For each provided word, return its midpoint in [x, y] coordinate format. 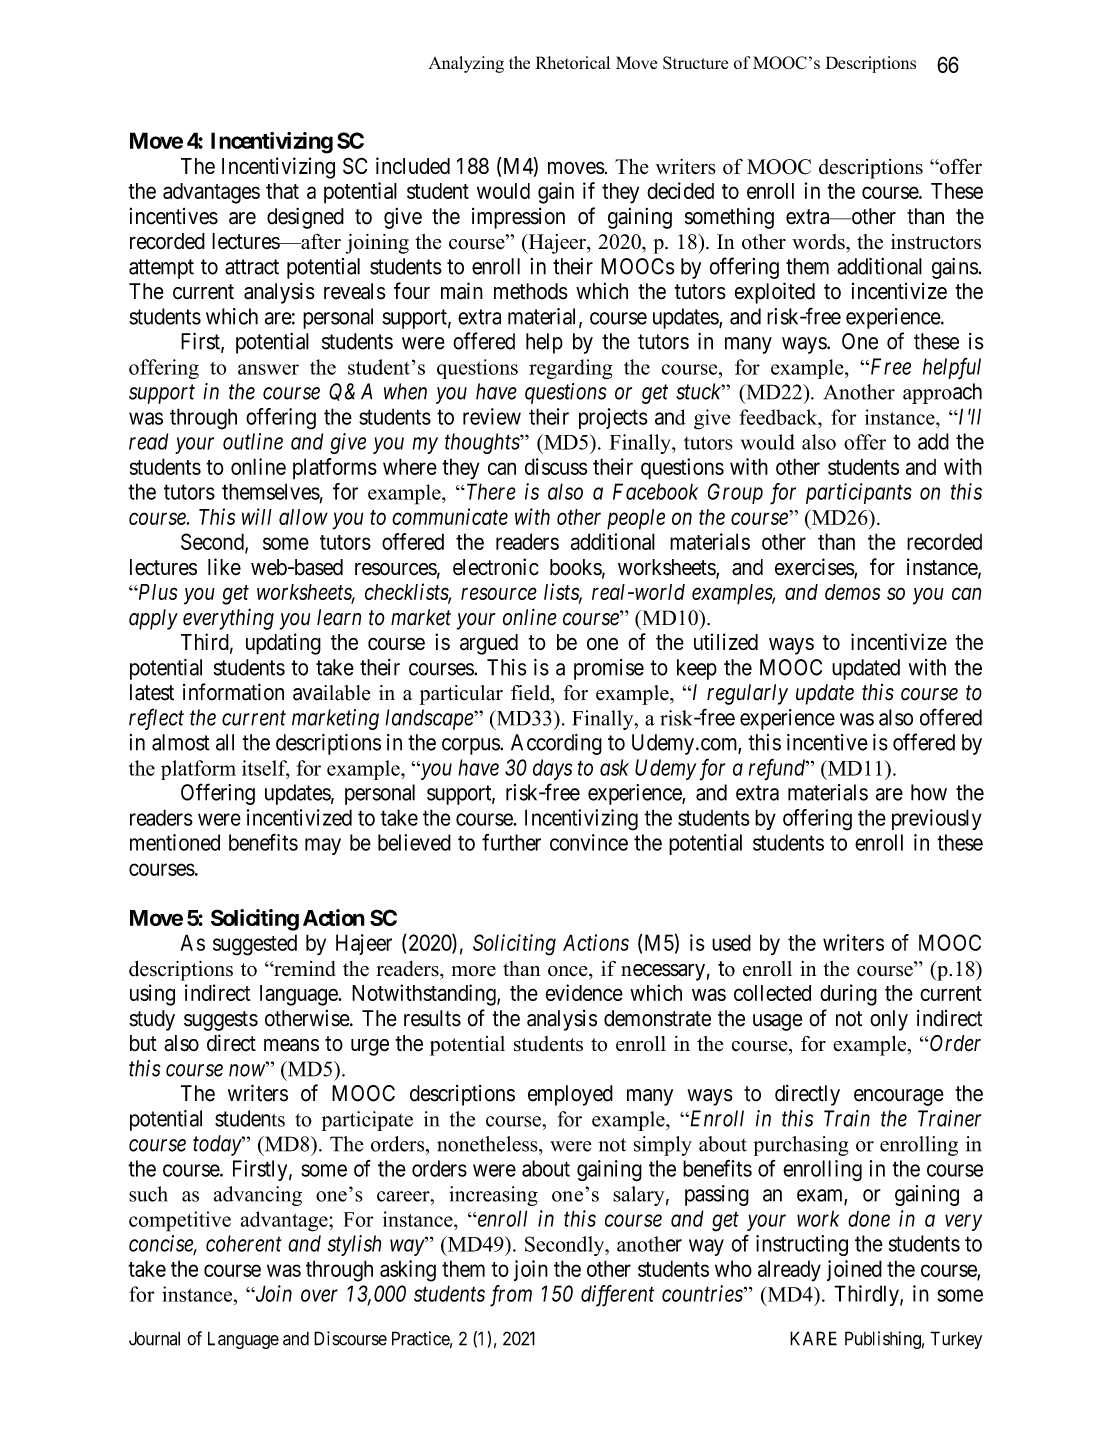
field [532, 694]
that [282, 191]
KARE [813, 1338]
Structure [695, 63]
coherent [244, 1243]
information [233, 692]
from [511, 1296]
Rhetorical [572, 62]
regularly [747, 694]
